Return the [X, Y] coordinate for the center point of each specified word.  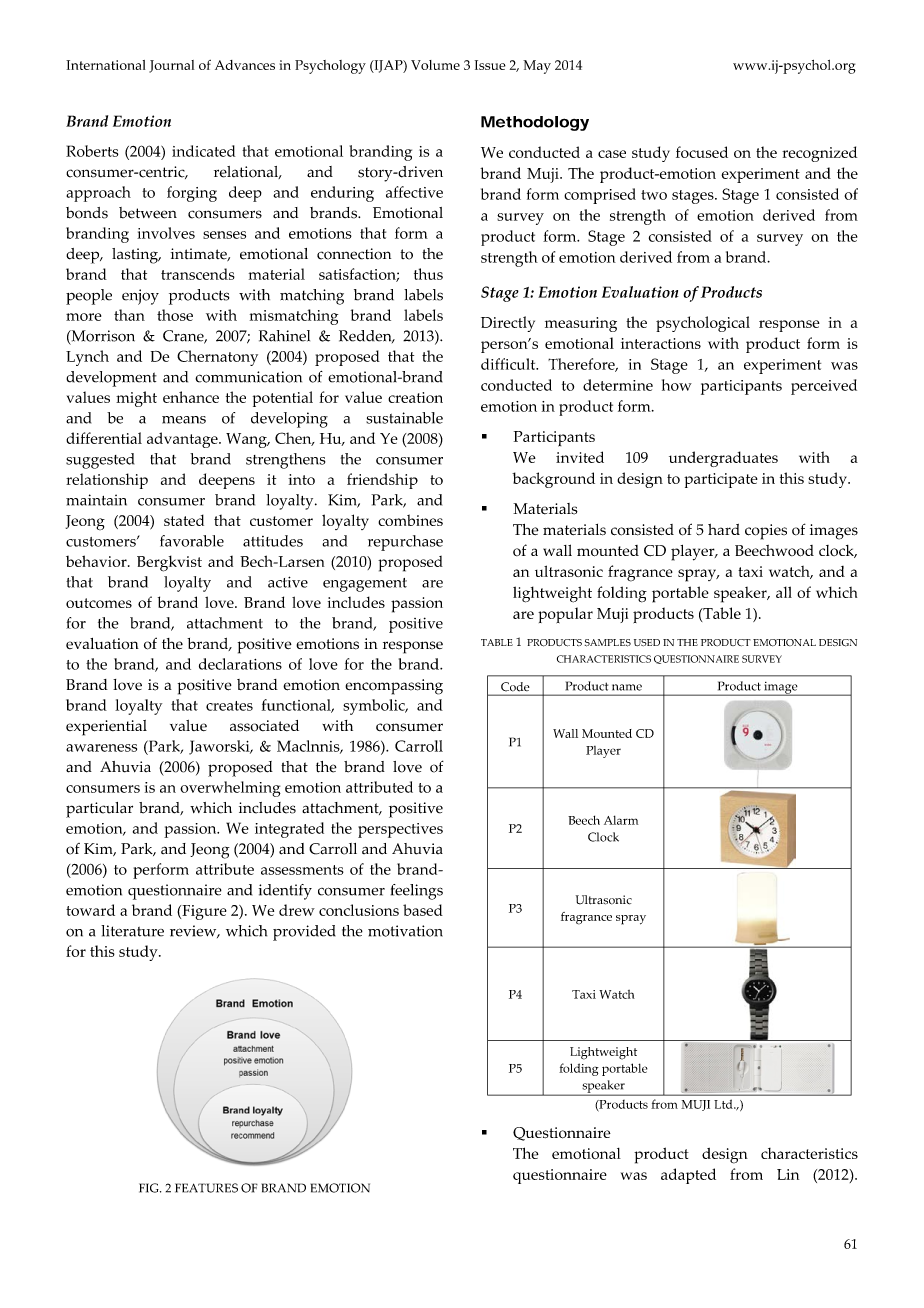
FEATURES [206, 1188]
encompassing [394, 687]
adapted [688, 1176]
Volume [435, 65]
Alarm [621, 820]
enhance [191, 397]
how [677, 385]
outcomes [99, 603]
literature [132, 931]
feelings [417, 892]
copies [766, 532]
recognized [819, 154]
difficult [509, 364]
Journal [171, 66]
